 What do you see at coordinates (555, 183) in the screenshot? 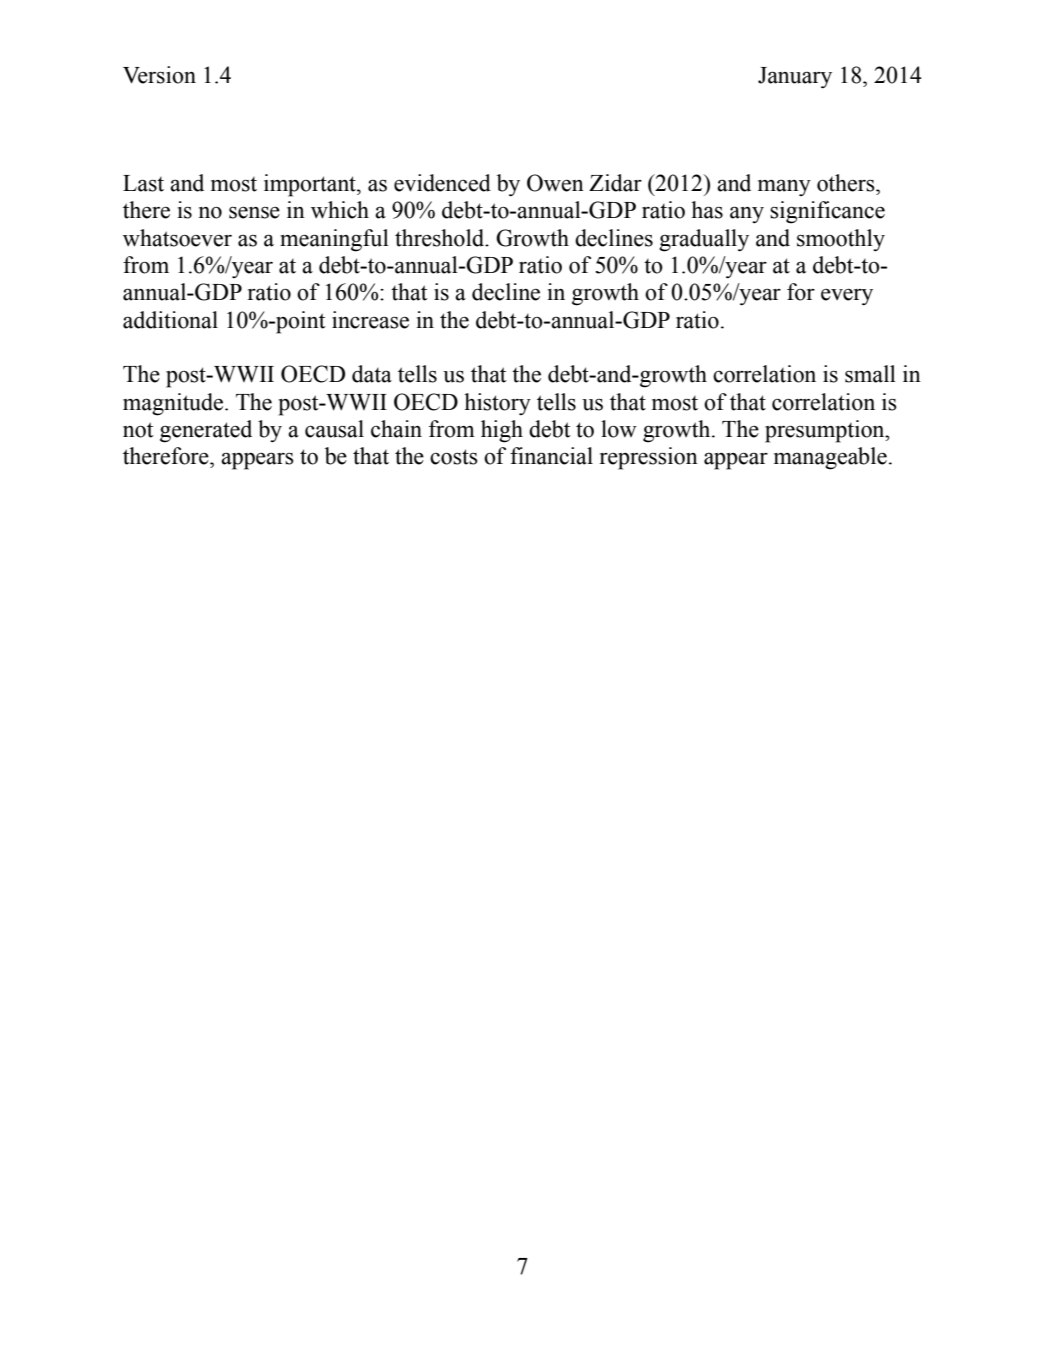
I see `Owen` at bounding box center [555, 183].
